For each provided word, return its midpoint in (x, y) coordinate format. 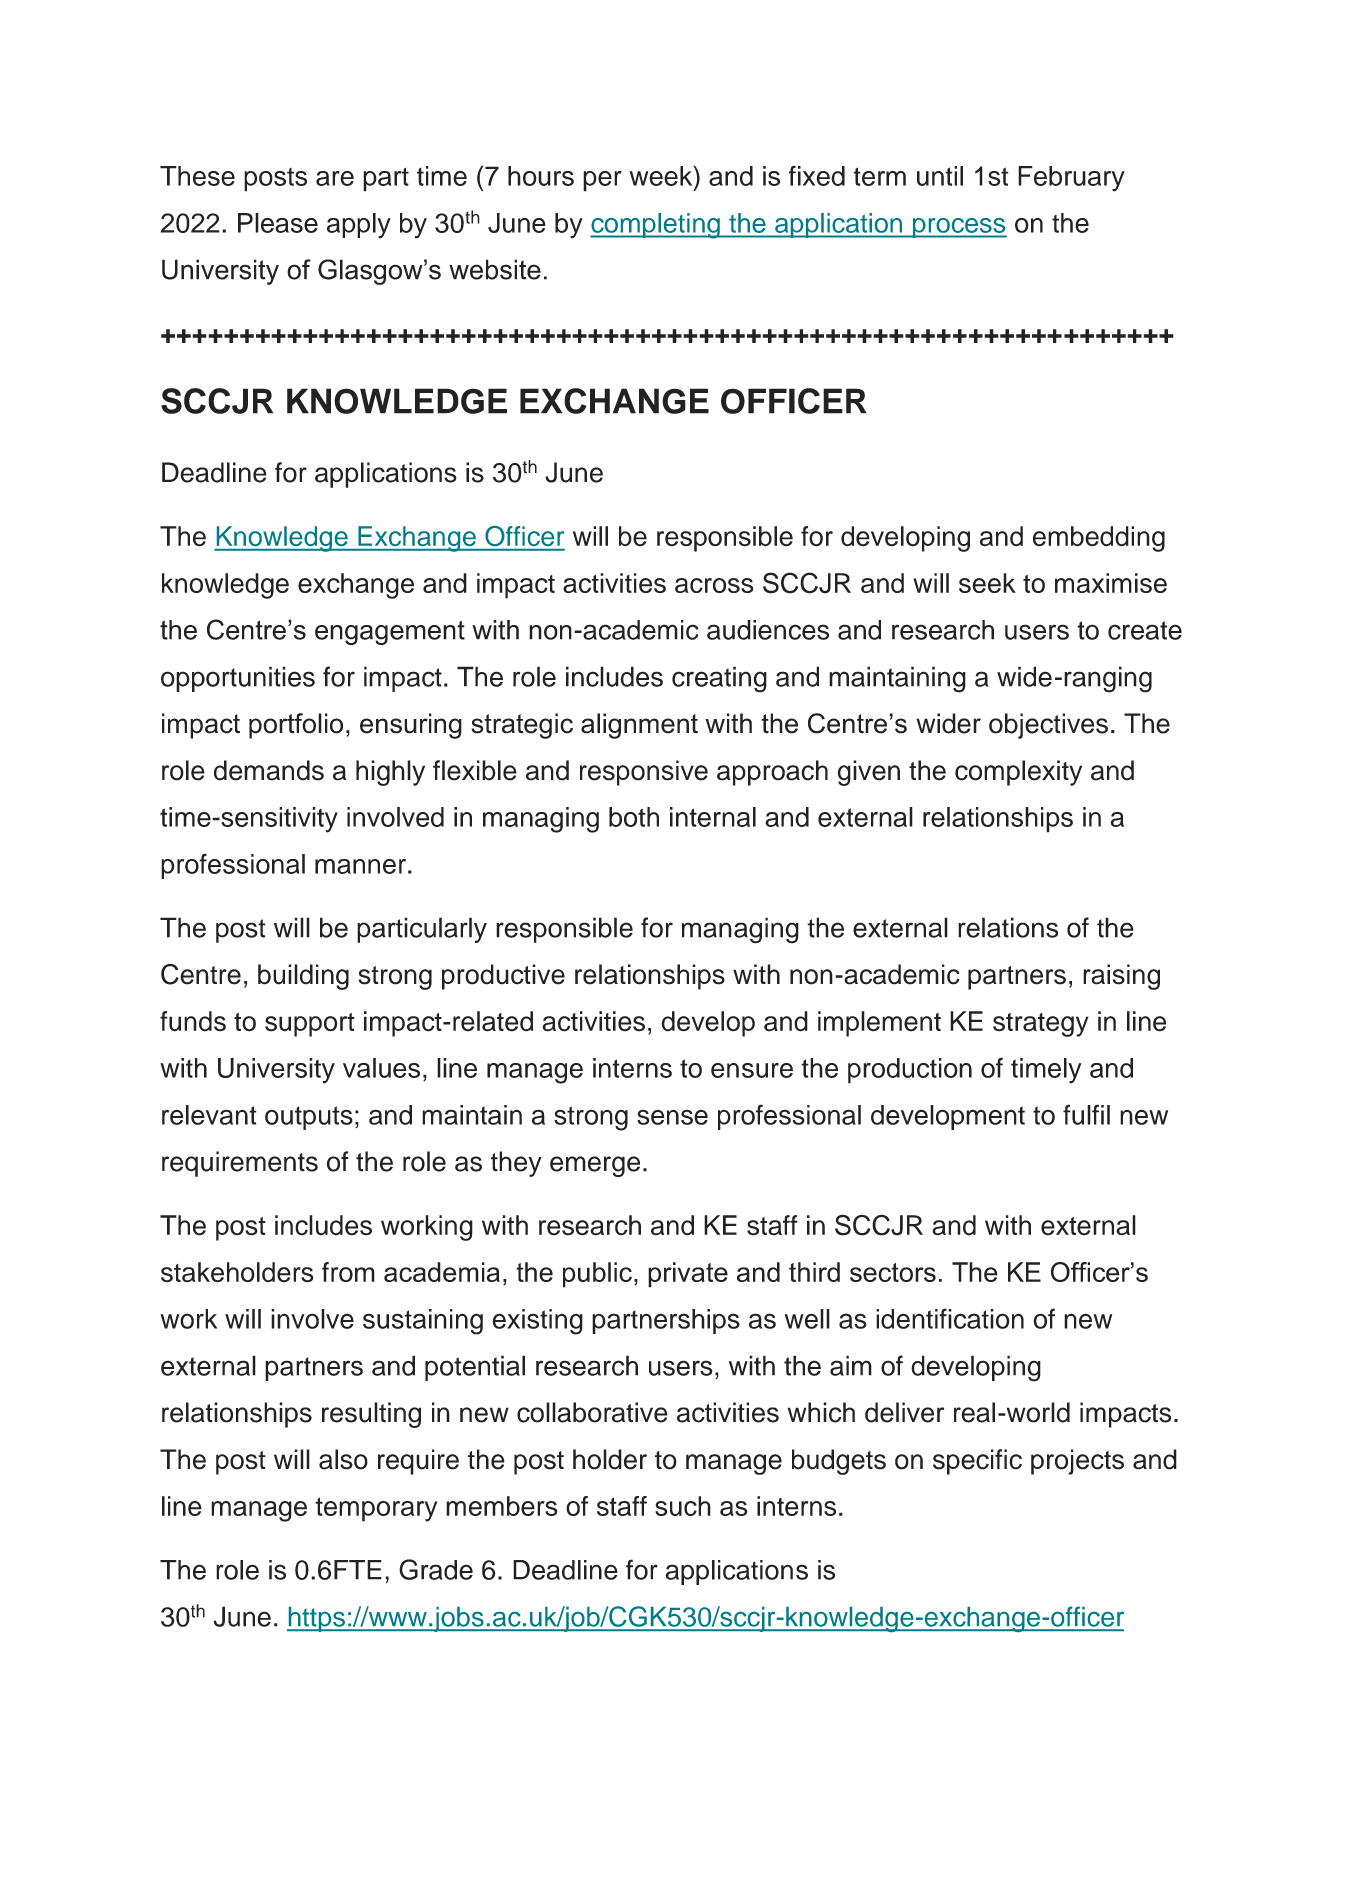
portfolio (296, 726)
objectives (1048, 726)
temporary (376, 1509)
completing (656, 226)
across (714, 585)
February (1071, 179)
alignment (639, 726)
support (310, 1025)
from (348, 1272)
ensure (752, 1070)
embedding (1099, 539)
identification (950, 1318)
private (688, 1275)
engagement (390, 632)
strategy (1041, 1025)
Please (278, 223)
